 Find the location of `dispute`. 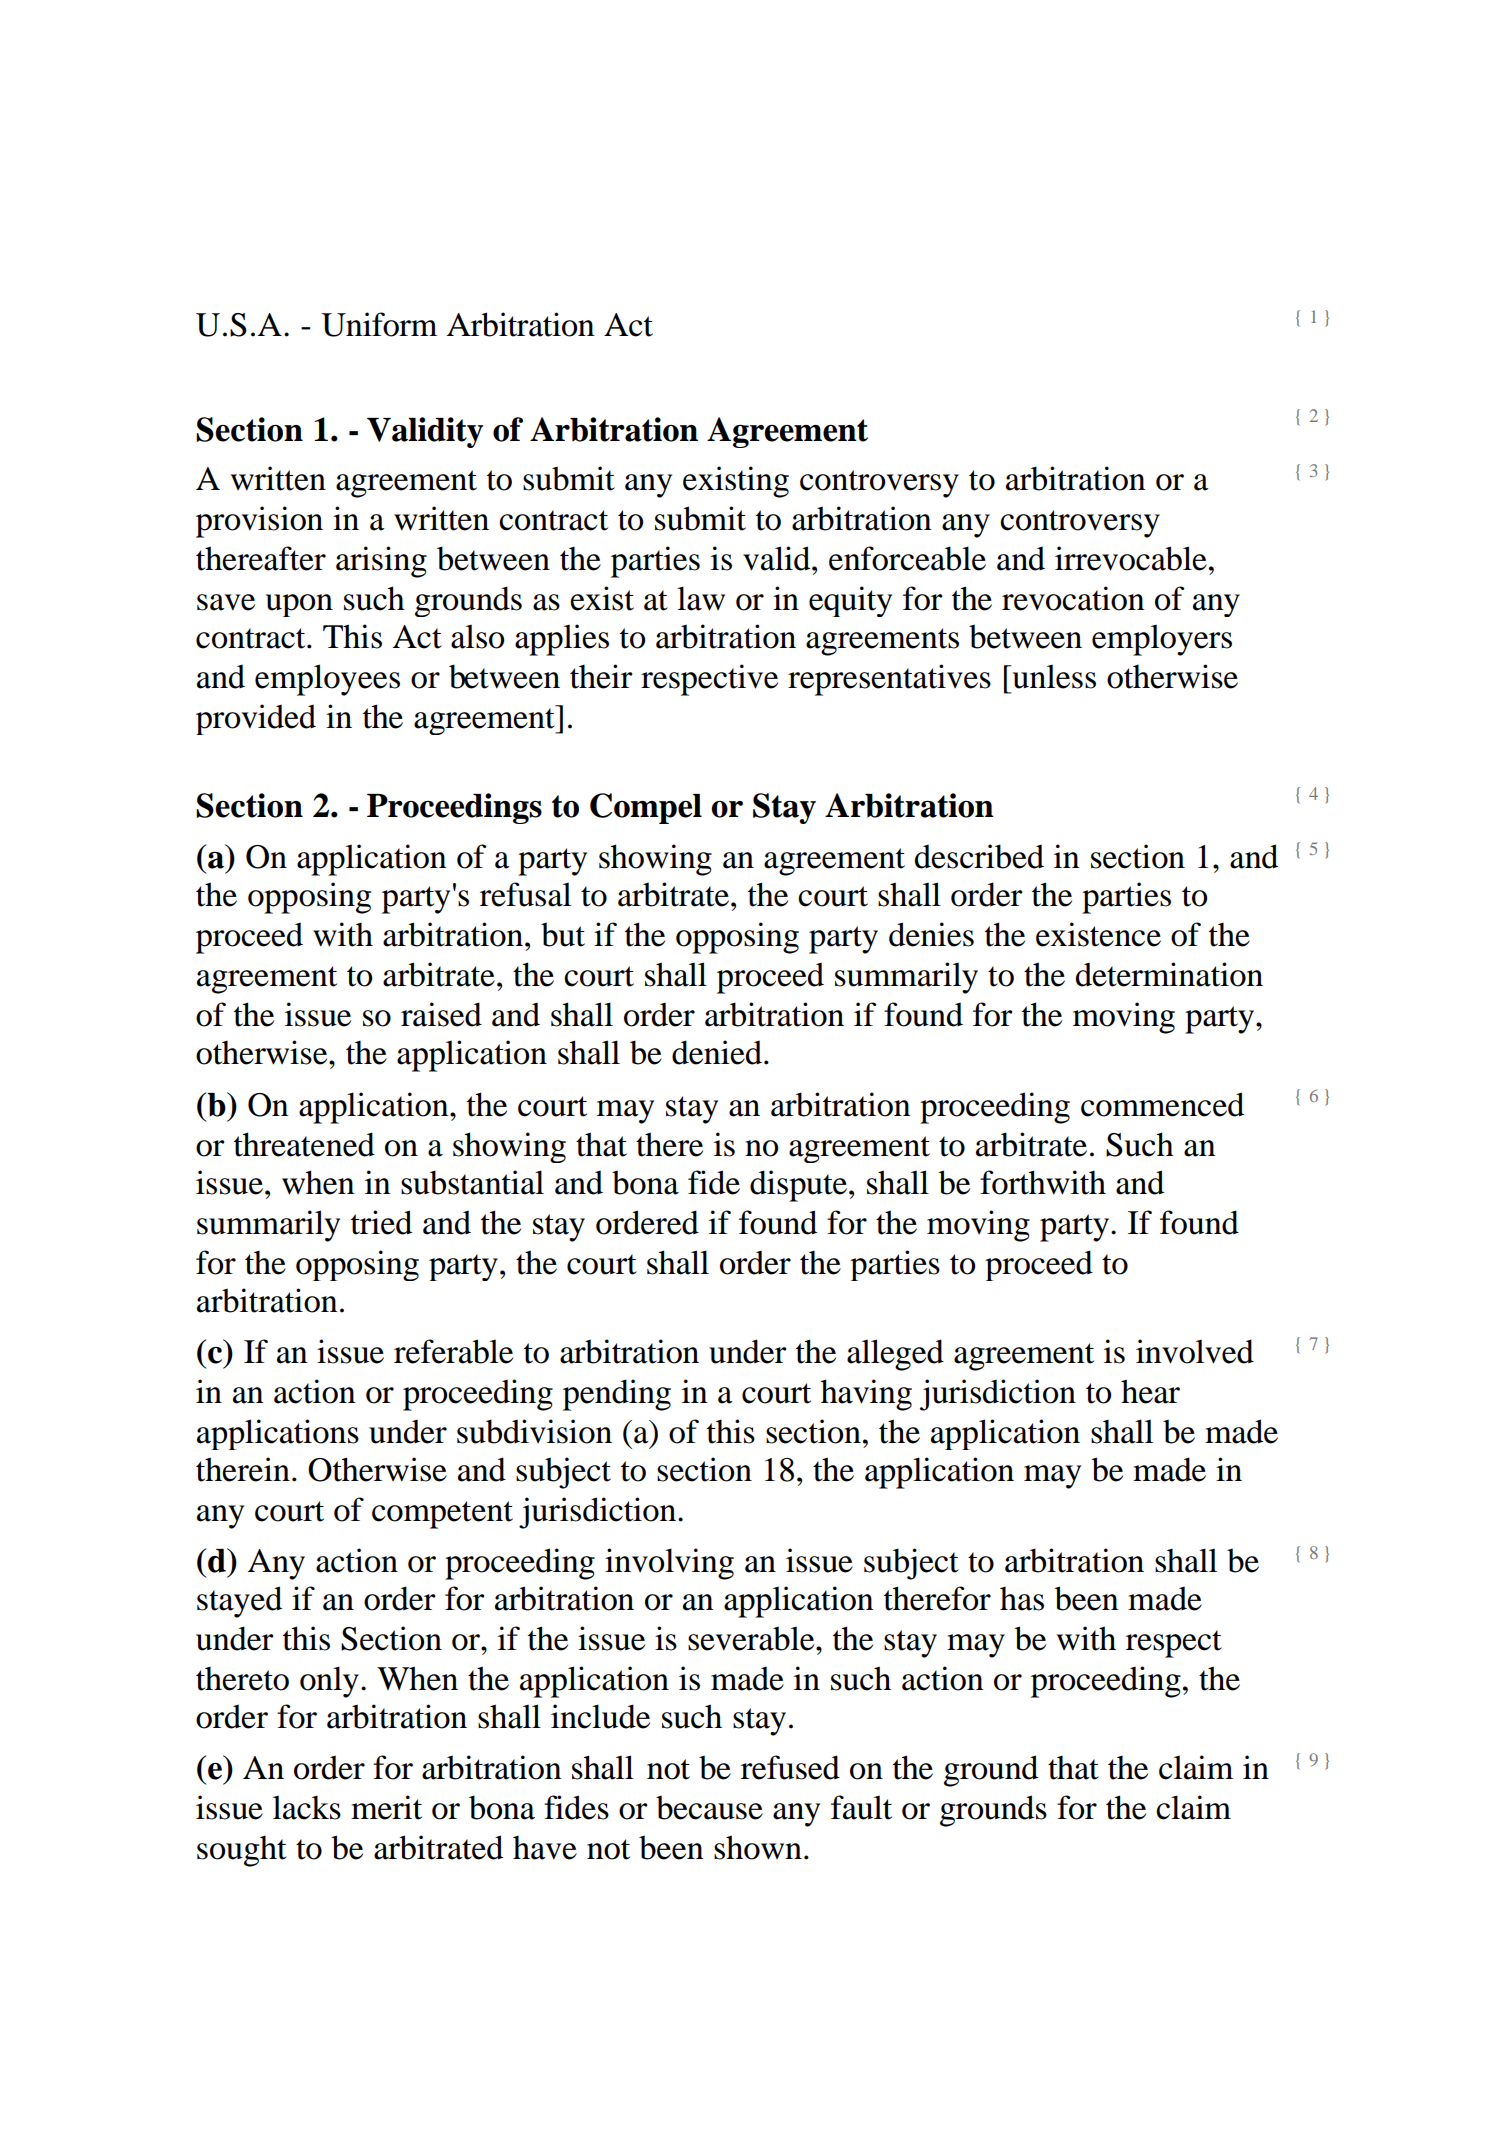

dispute is located at coordinates (800, 1186).
